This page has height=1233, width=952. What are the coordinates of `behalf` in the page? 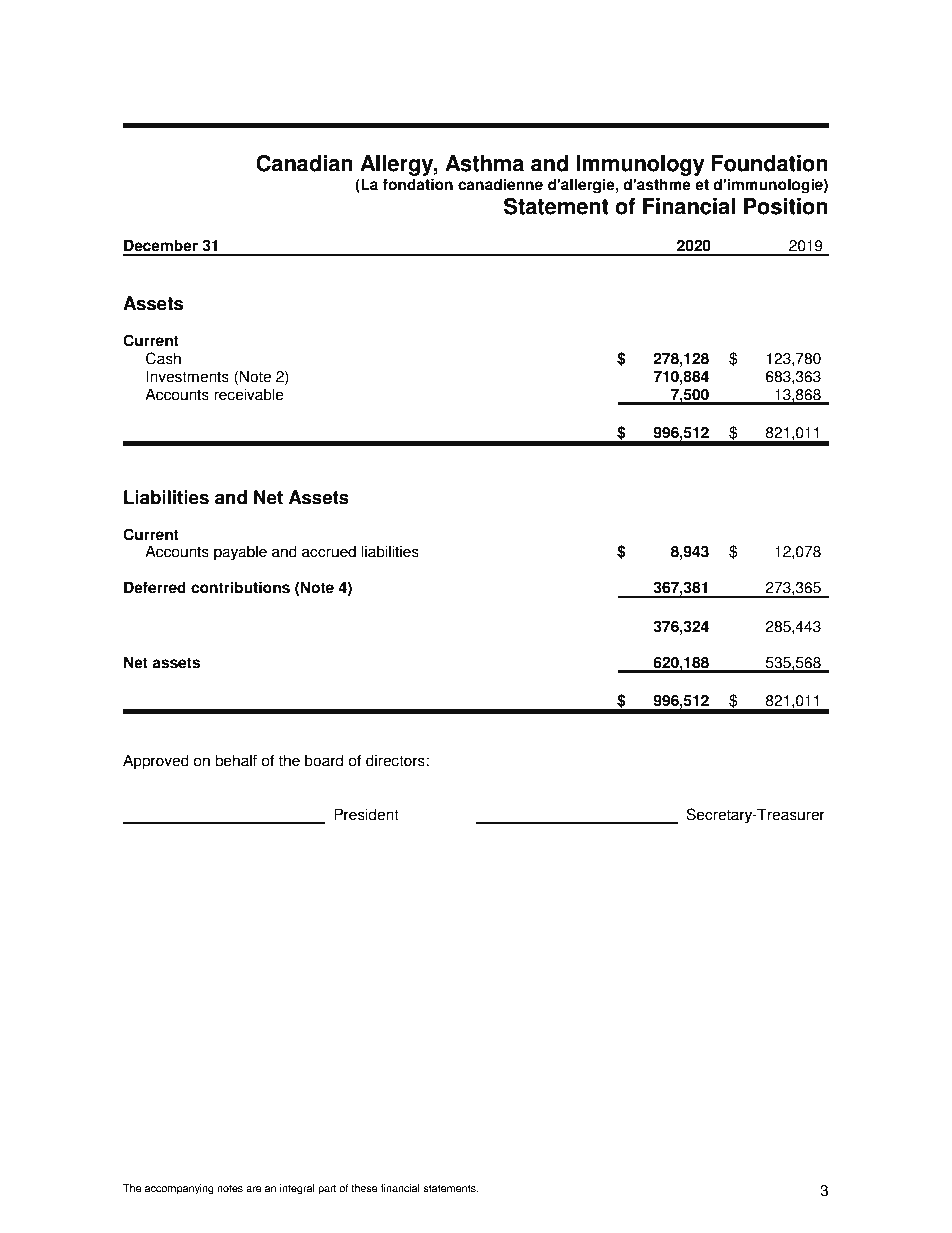 It's located at (236, 760).
